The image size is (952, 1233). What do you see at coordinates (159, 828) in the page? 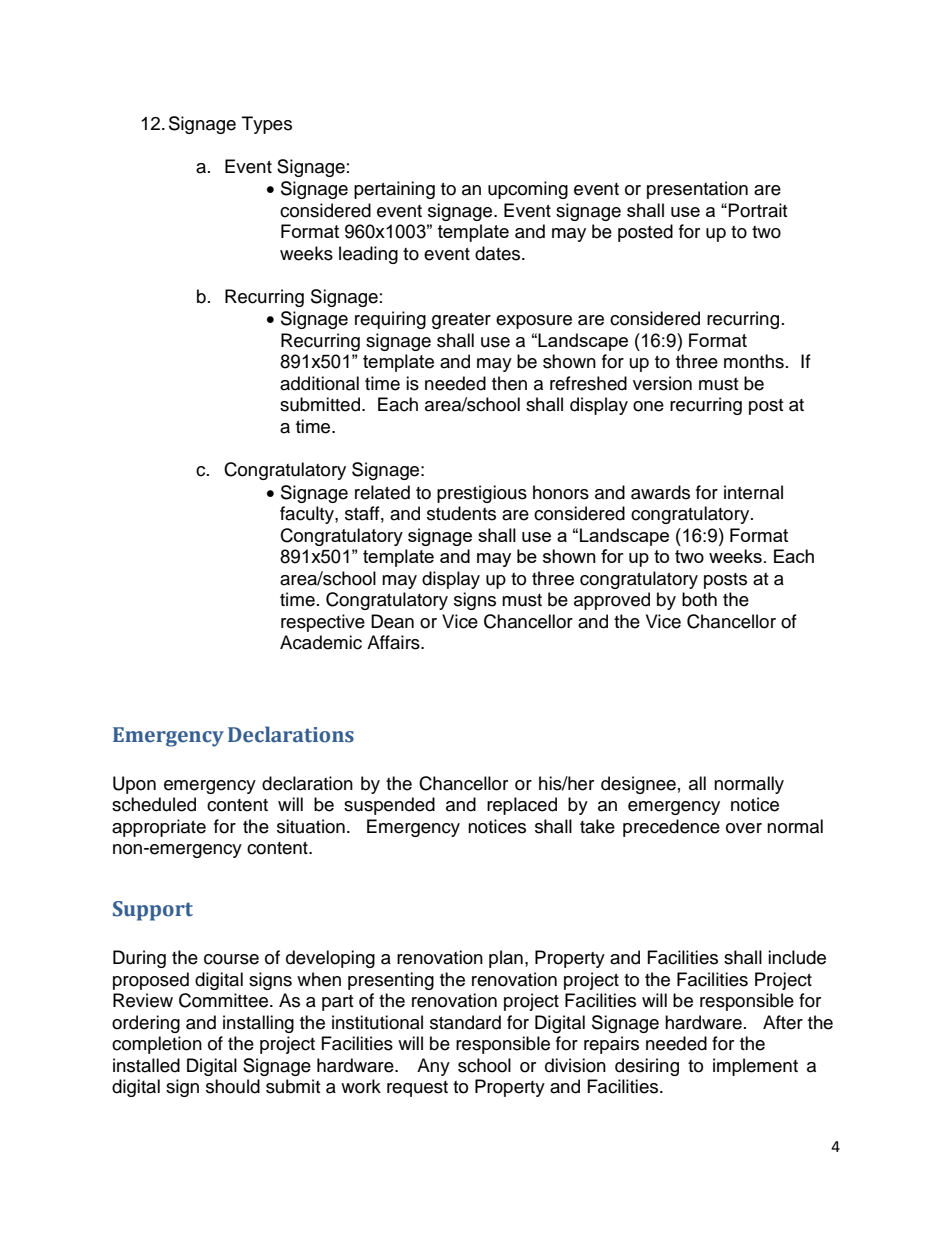
I see `appropriate` at bounding box center [159, 828].
